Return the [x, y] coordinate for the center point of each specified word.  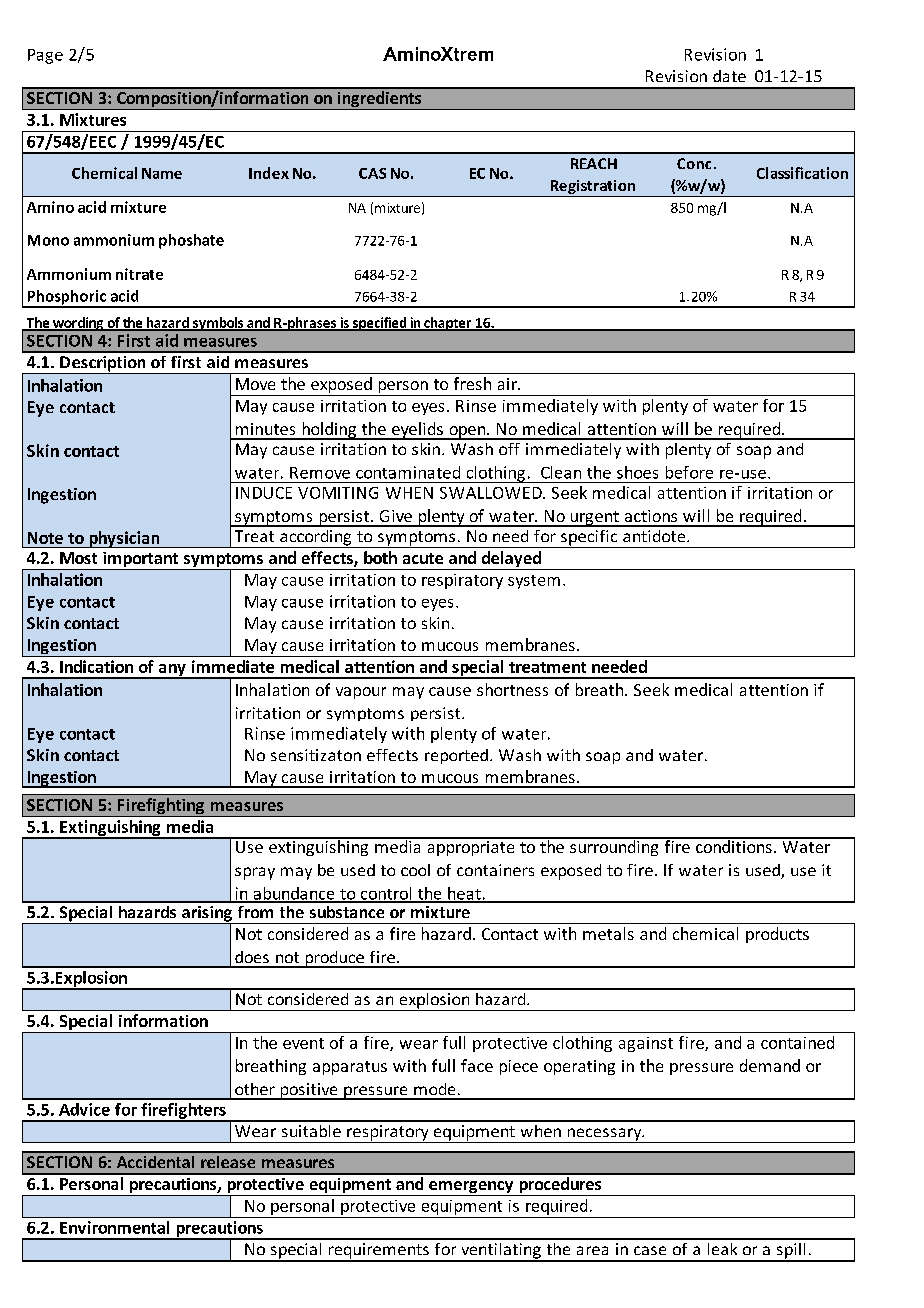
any [172, 671]
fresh [472, 383]
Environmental [114, 1227]
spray [255, 873]
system [534, 582]
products [777, 935]
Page [45, 56]
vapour [361, 693]
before [689, 472]
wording [78, 324]
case [650, 1250]
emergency [471, 1188]
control [386, 894]
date [729, 76]
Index [269, 173]
